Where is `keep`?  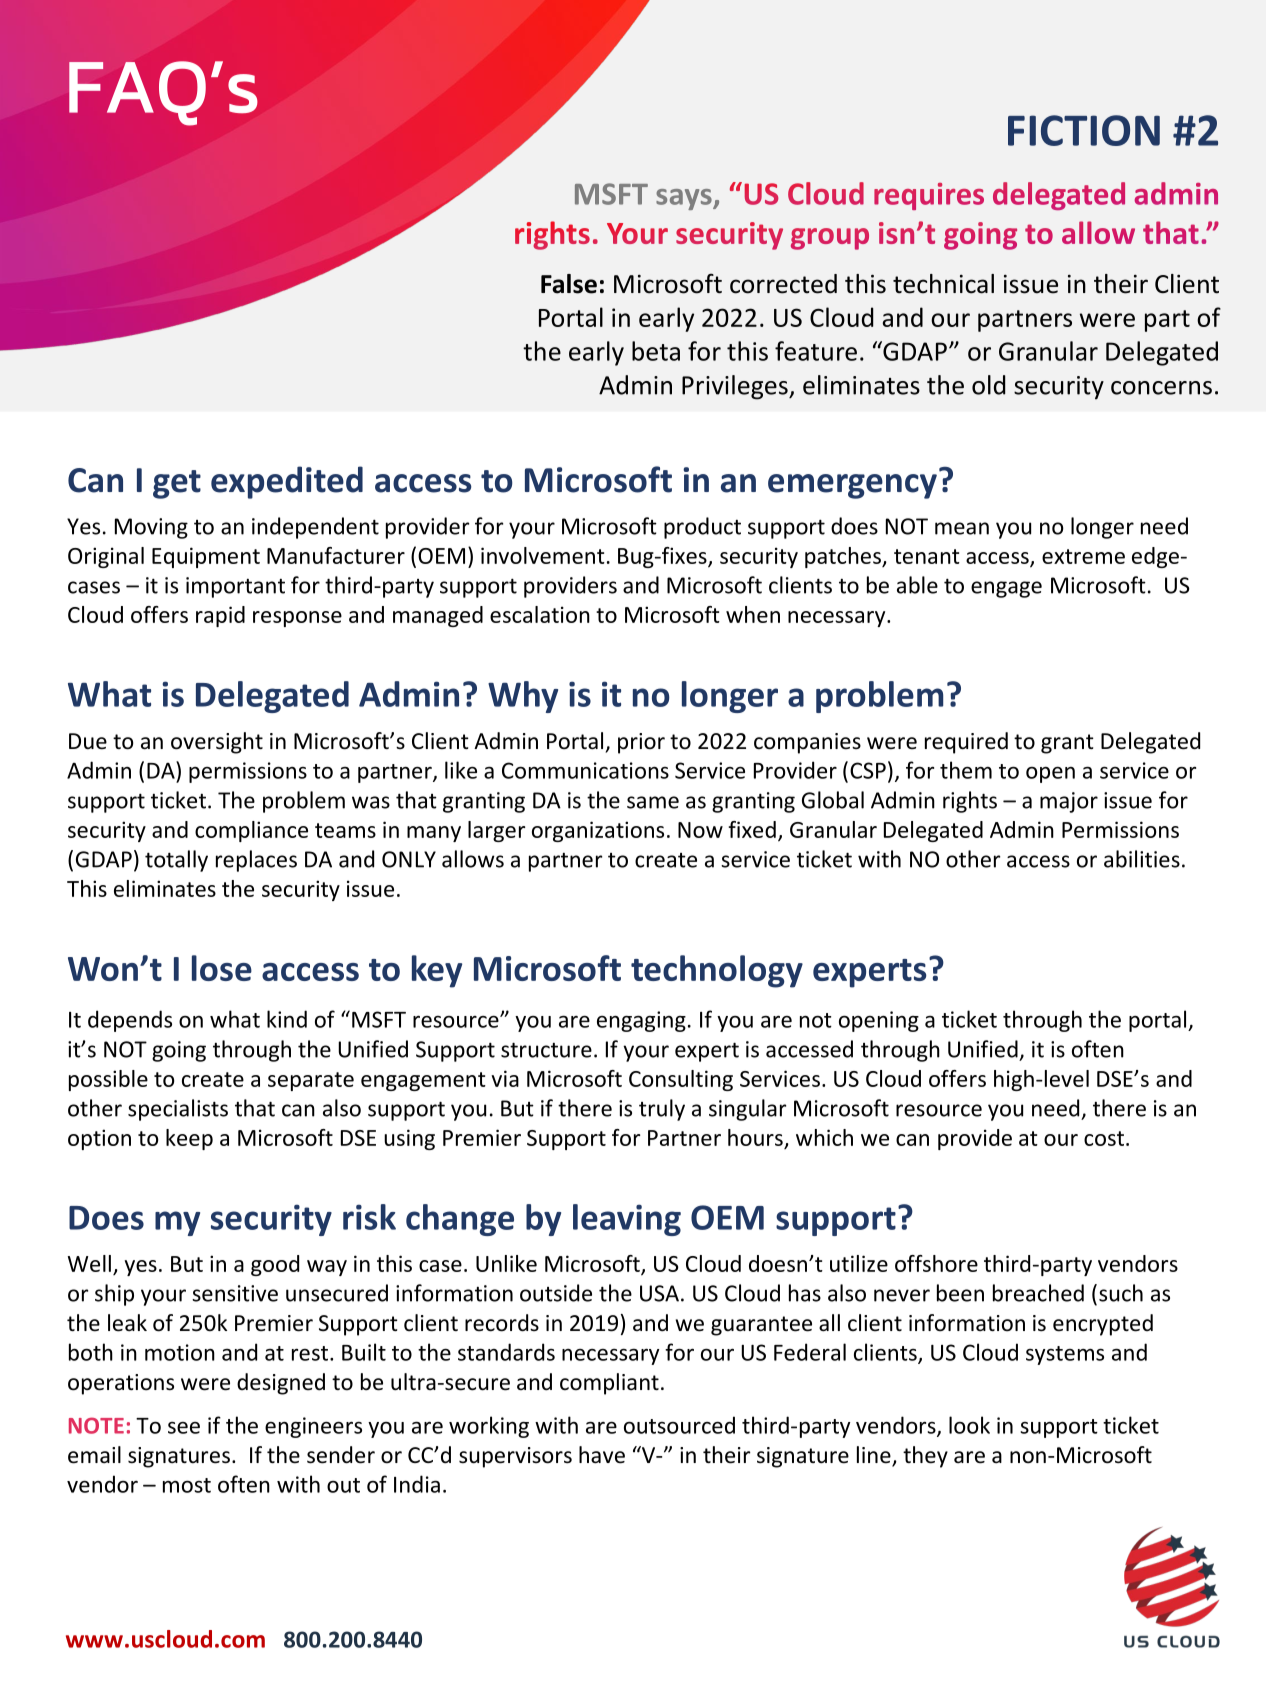 keep is located at coordinates (189, 1139).
